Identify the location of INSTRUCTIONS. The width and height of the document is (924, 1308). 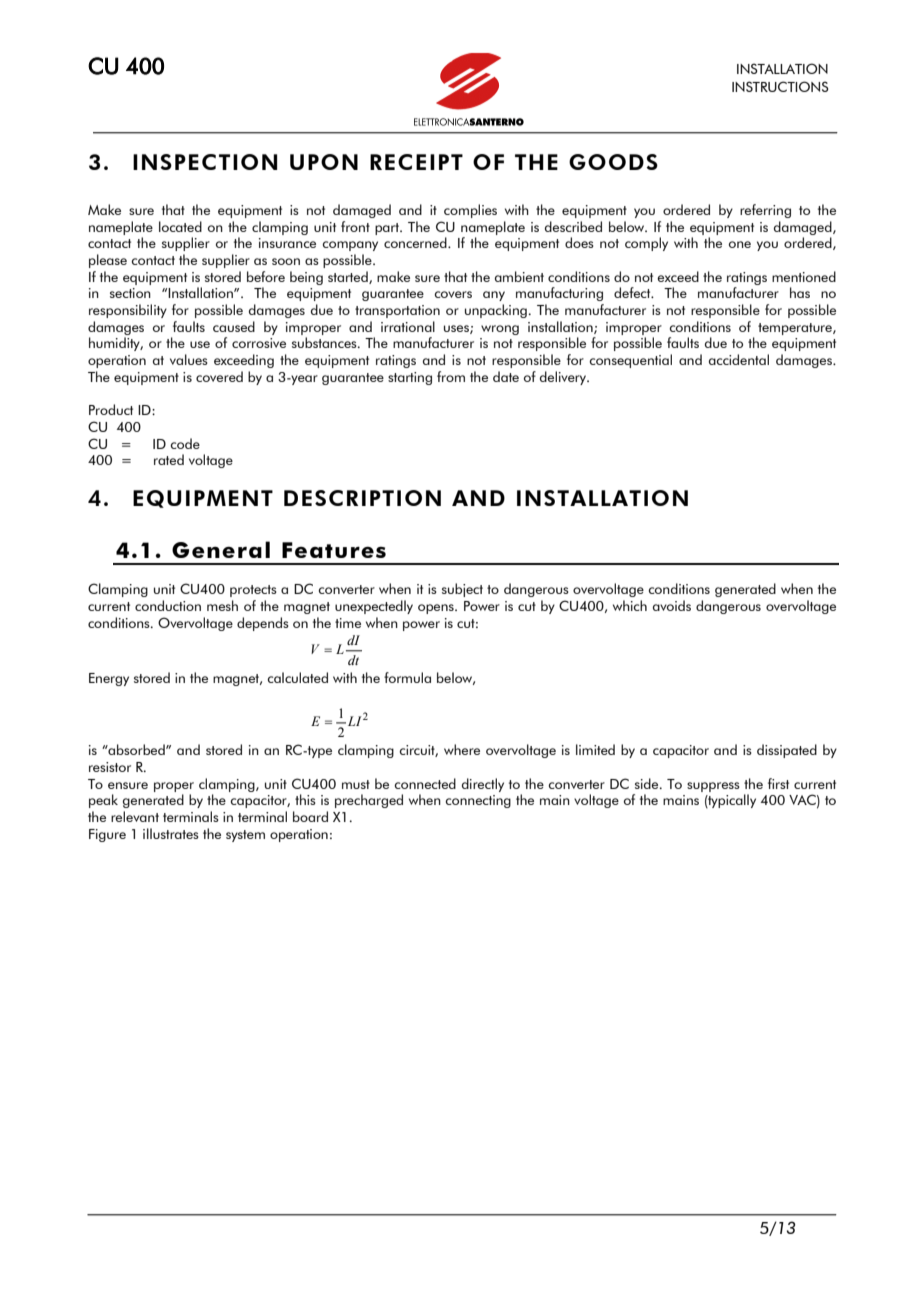
(780, 86).
